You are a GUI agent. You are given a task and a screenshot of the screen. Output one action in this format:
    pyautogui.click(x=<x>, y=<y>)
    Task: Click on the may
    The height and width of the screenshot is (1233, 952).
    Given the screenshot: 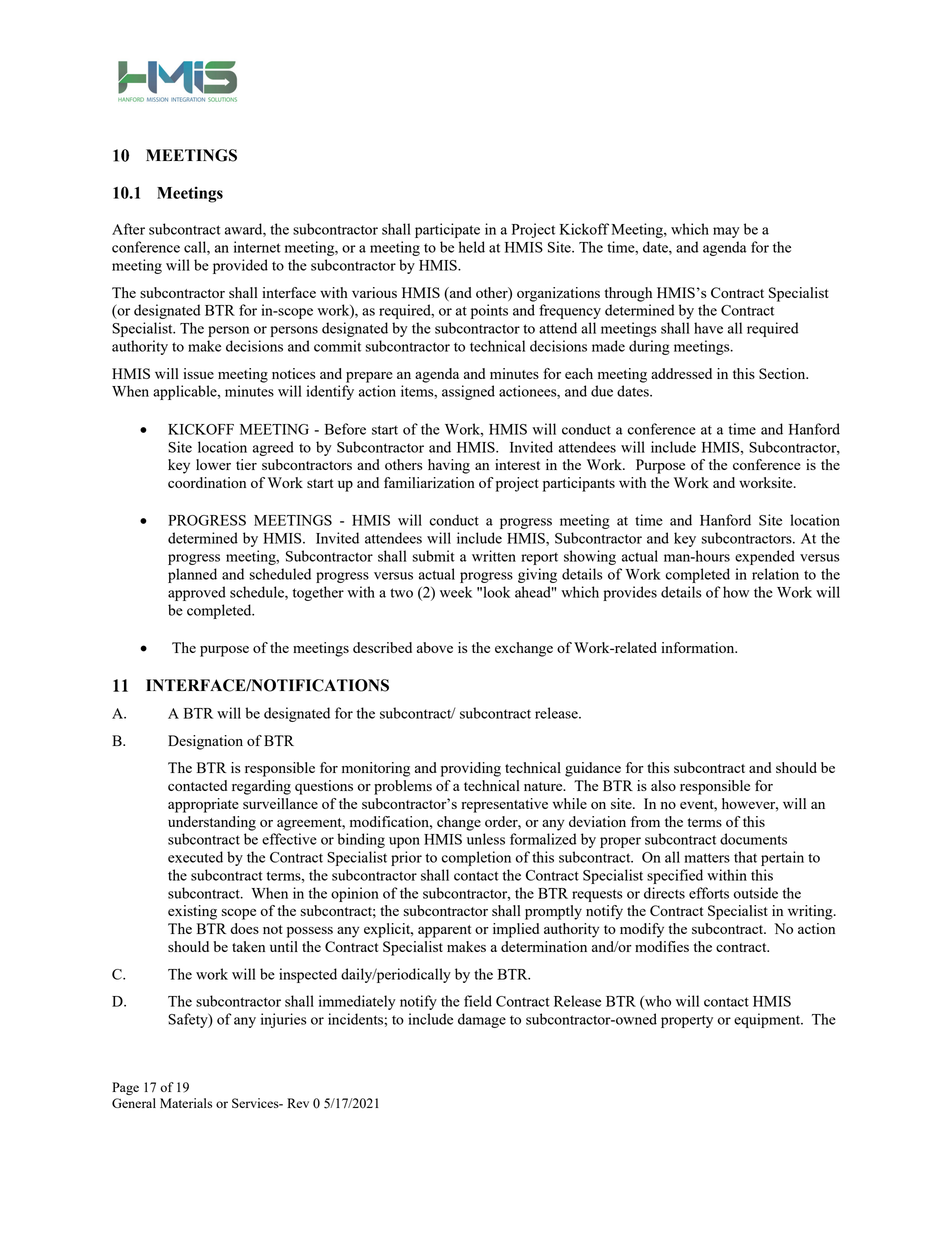 What is the action you would take?
    pyautogui.click(x=726, y=232)
